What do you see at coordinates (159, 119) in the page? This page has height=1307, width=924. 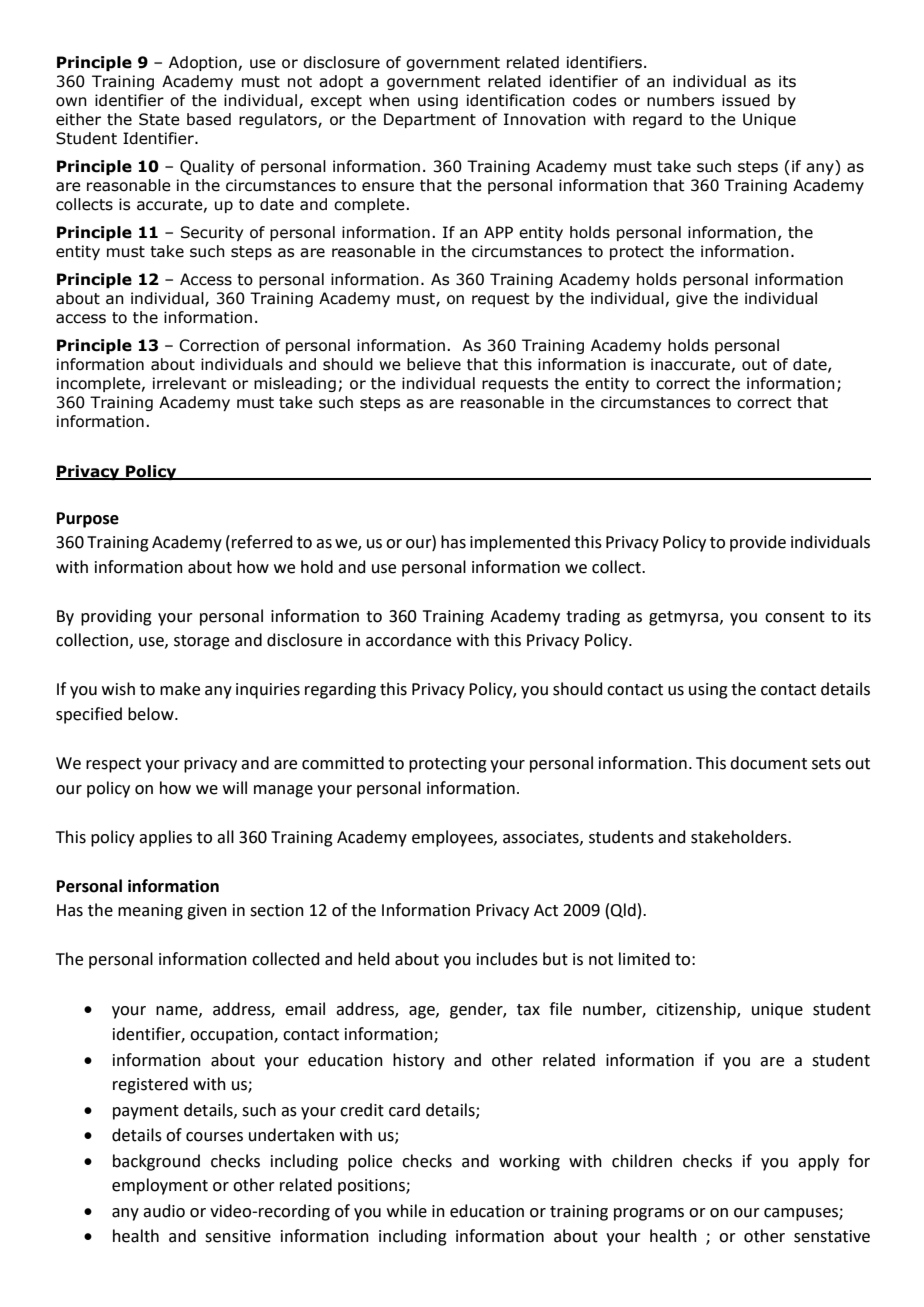 I see `State` at bounding box center [159, 119].
